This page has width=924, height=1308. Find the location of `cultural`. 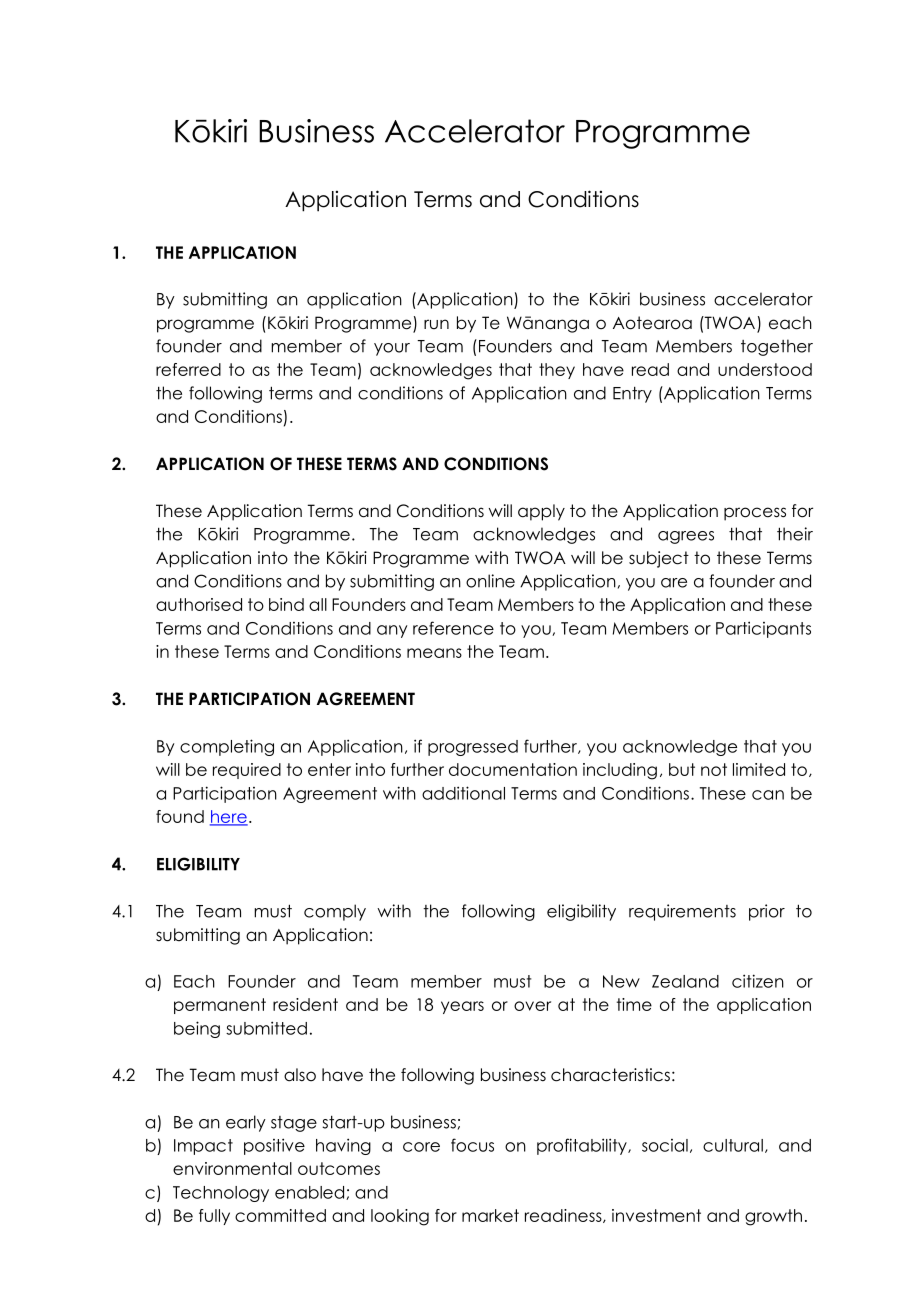

cultural is located at coordinates (733, 1145).
